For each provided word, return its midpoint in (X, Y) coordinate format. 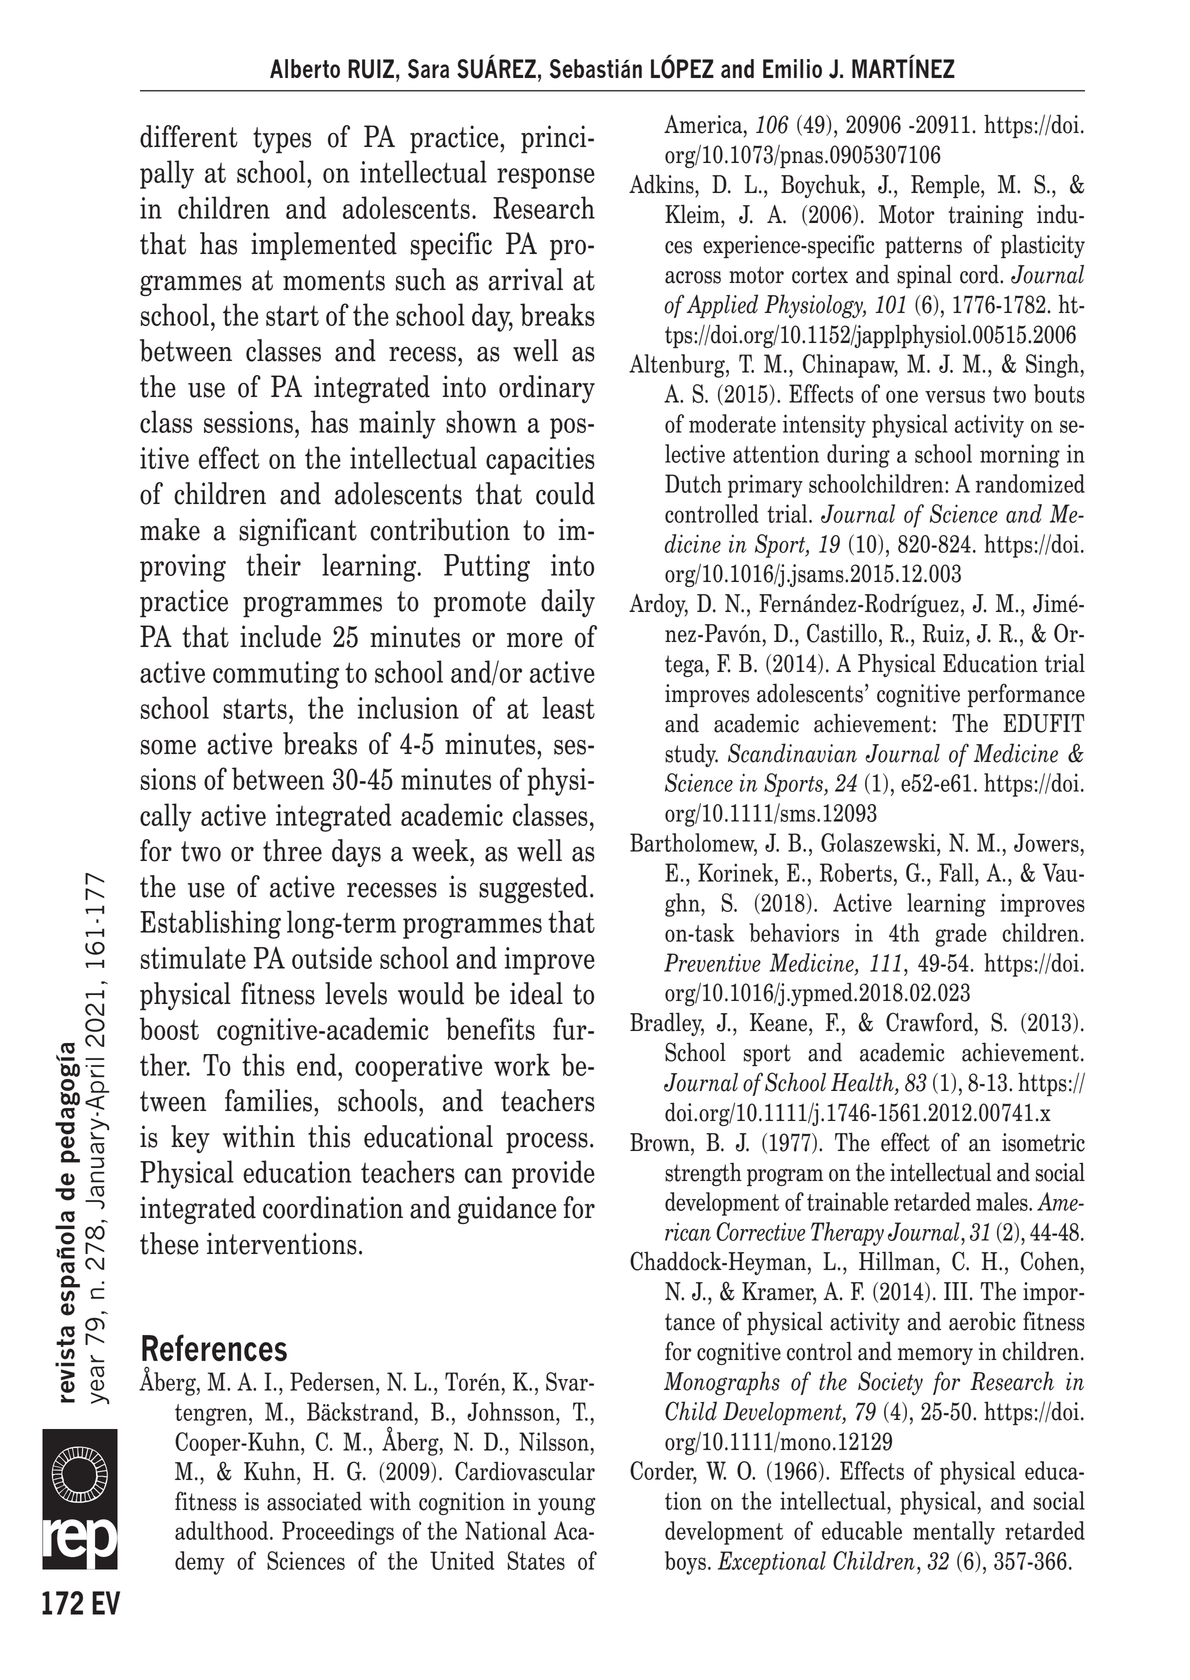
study (691, 755)
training (986, 216)
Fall (957, 872)
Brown (661, 1142)
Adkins (662, 184)
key (190, 1139)
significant (298, 532)
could (565, 493)
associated (314, 1501)
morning (1020, 456)
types (282, 140)
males (1003, 1201)
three (292, 850)
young (567, 1506)
